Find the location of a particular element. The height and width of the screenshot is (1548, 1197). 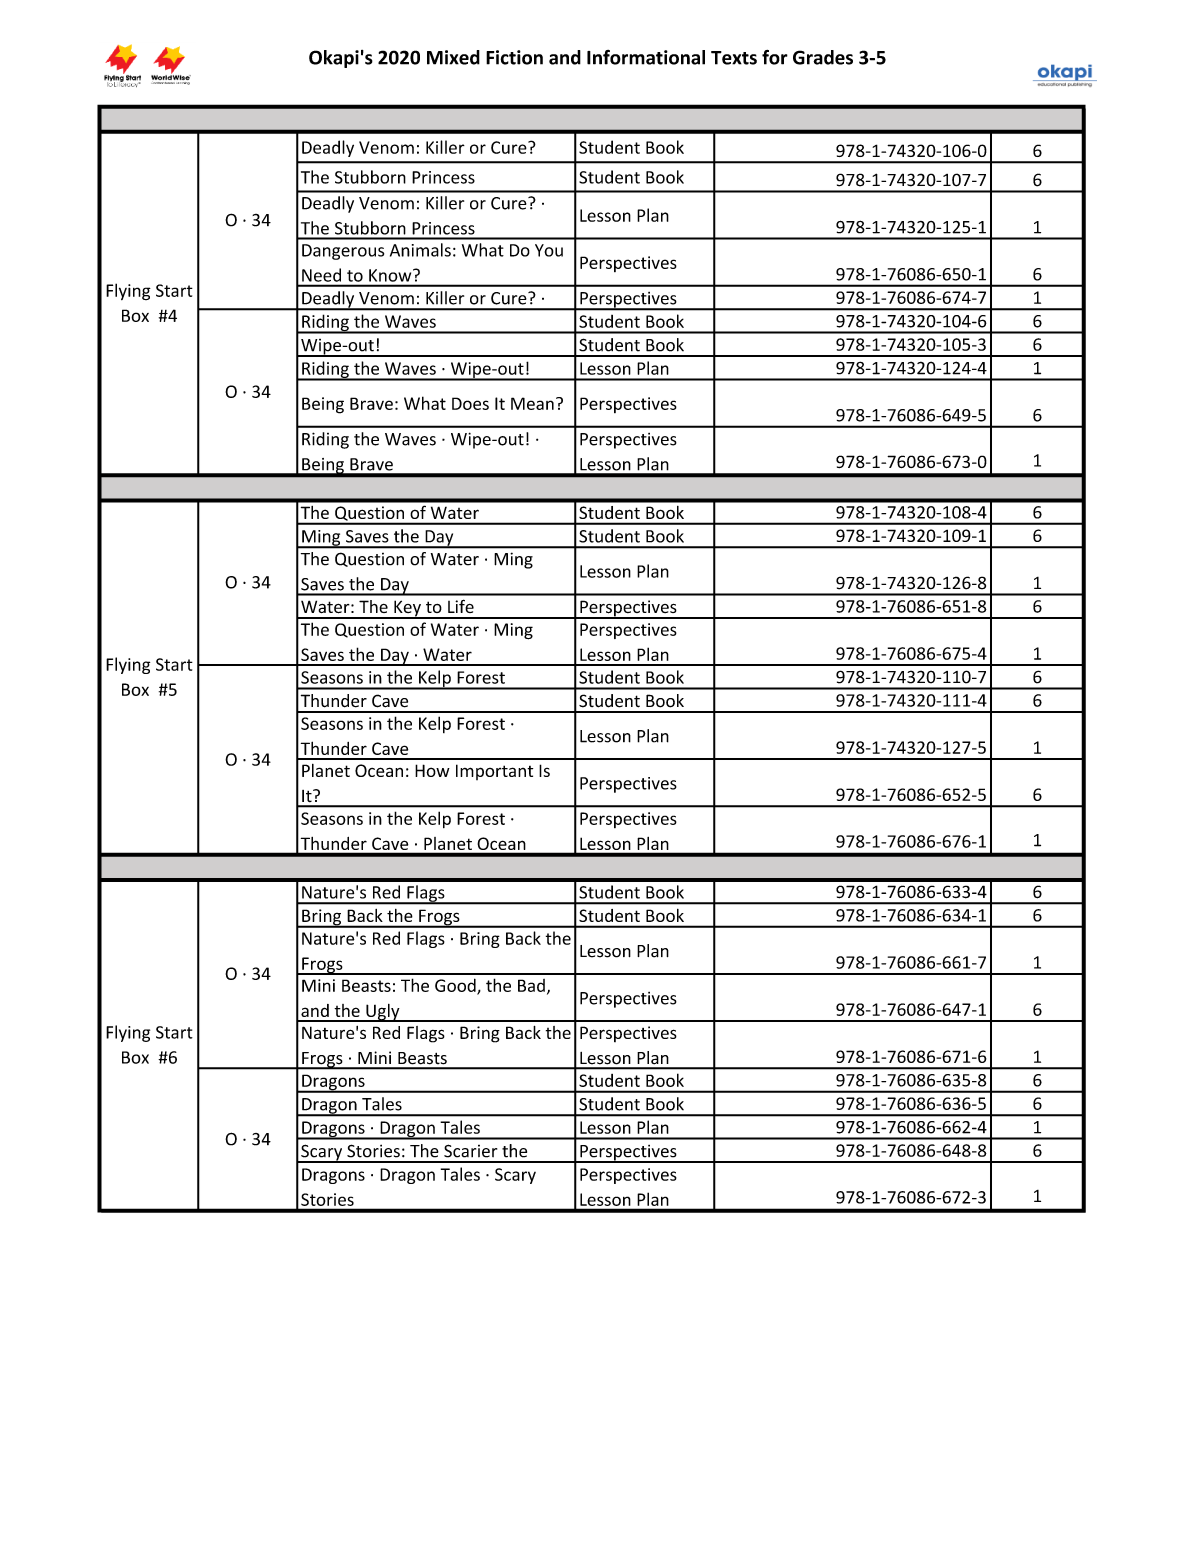

Fiction is located at coordinates (514, 57).
